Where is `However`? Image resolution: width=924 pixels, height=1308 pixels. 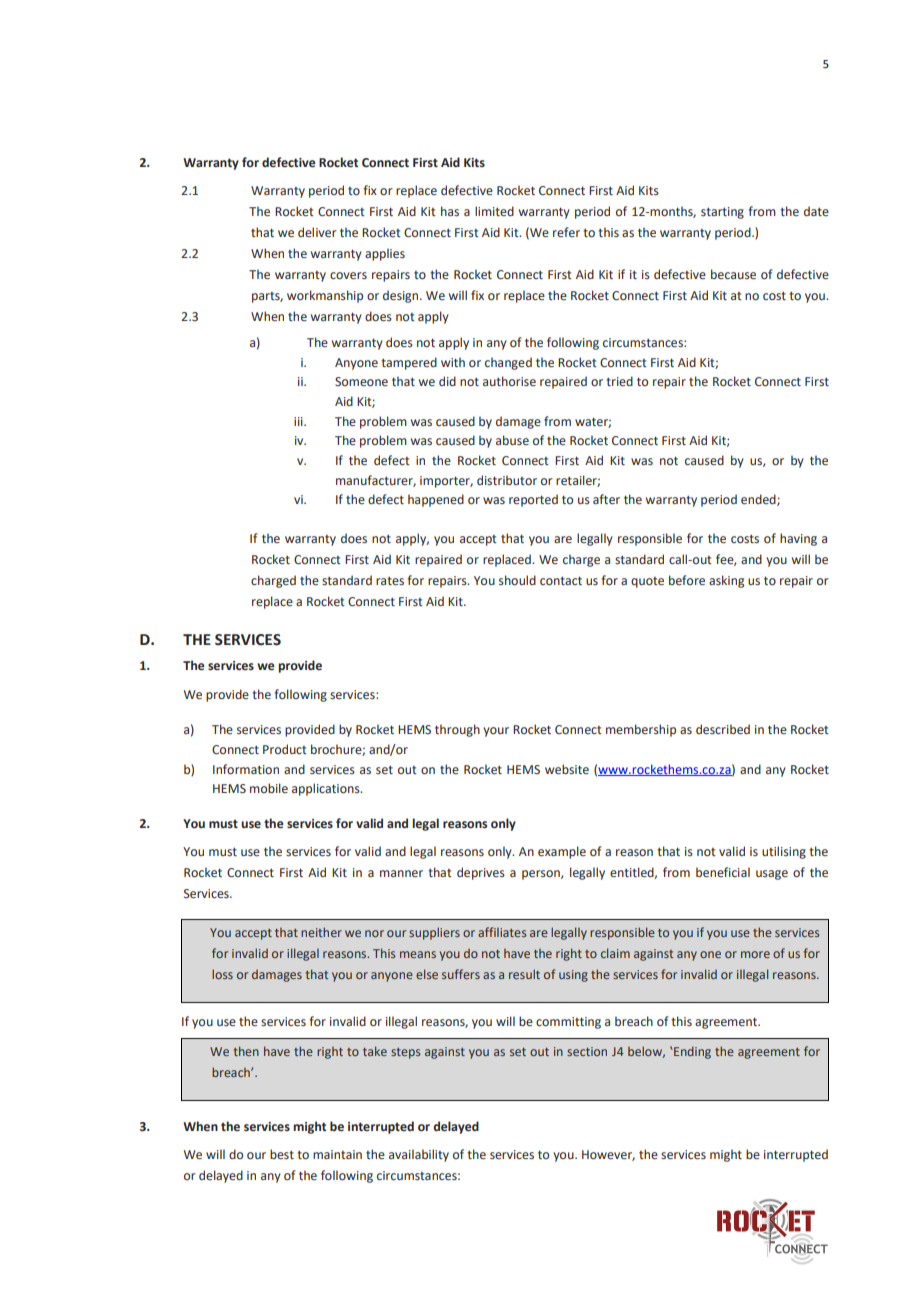
However is located at coordinates (608, 1155).
